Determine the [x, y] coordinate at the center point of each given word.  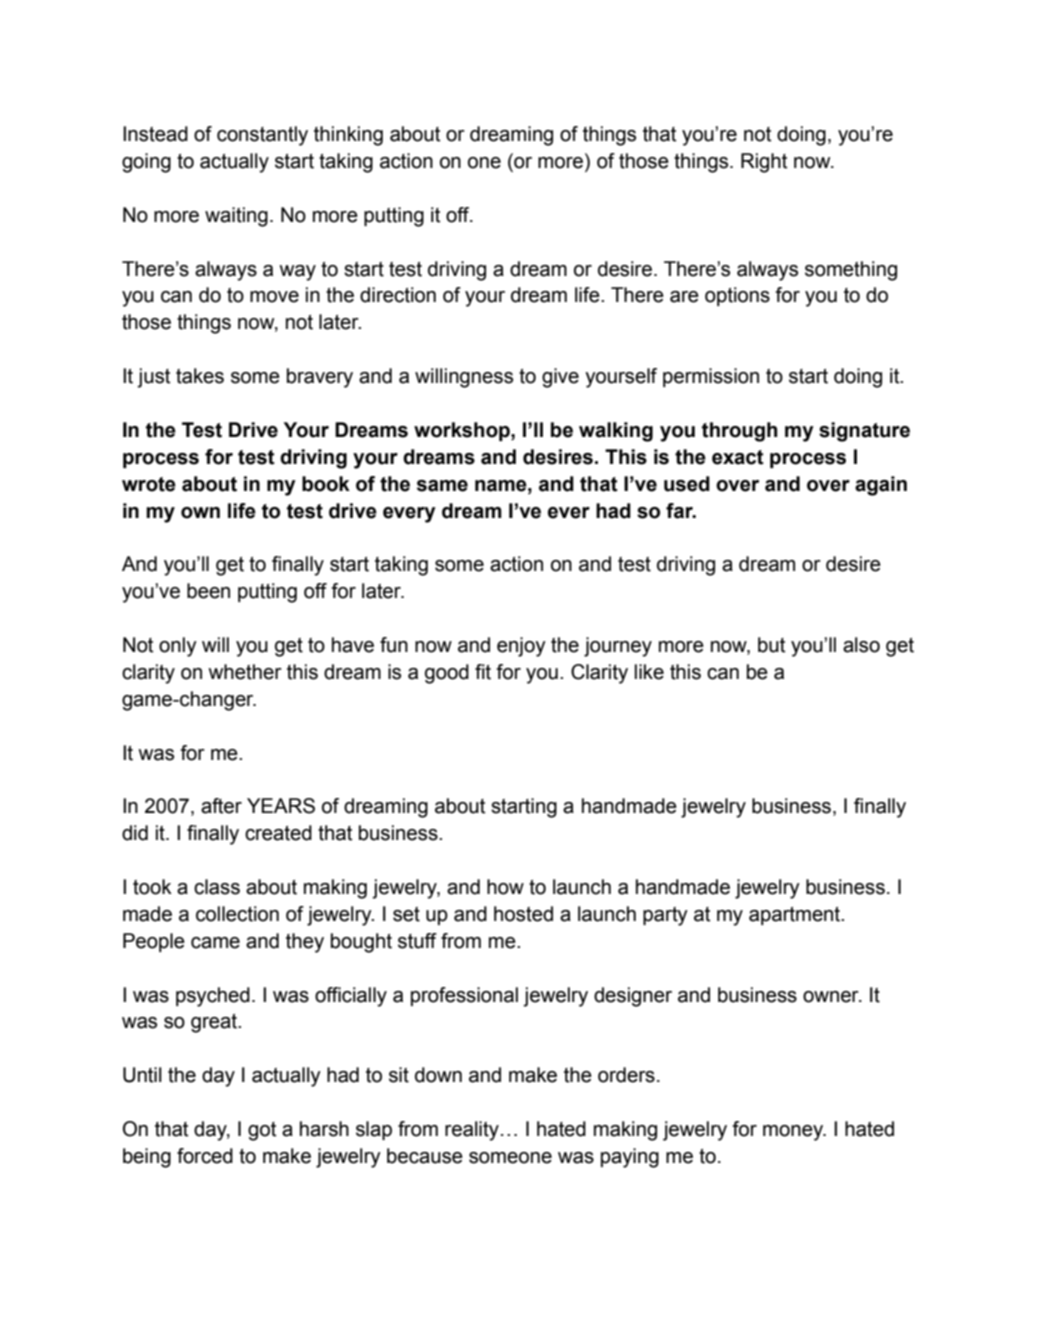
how [505, 887]
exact [738, 457]
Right [764, 163]
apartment [796, 916]
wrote [149, 484]
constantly [262, 136]
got [262, 1131]
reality [472, 1131]
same [442, 486]
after [221, 806]
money [794, 1133]
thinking [348, 136]
